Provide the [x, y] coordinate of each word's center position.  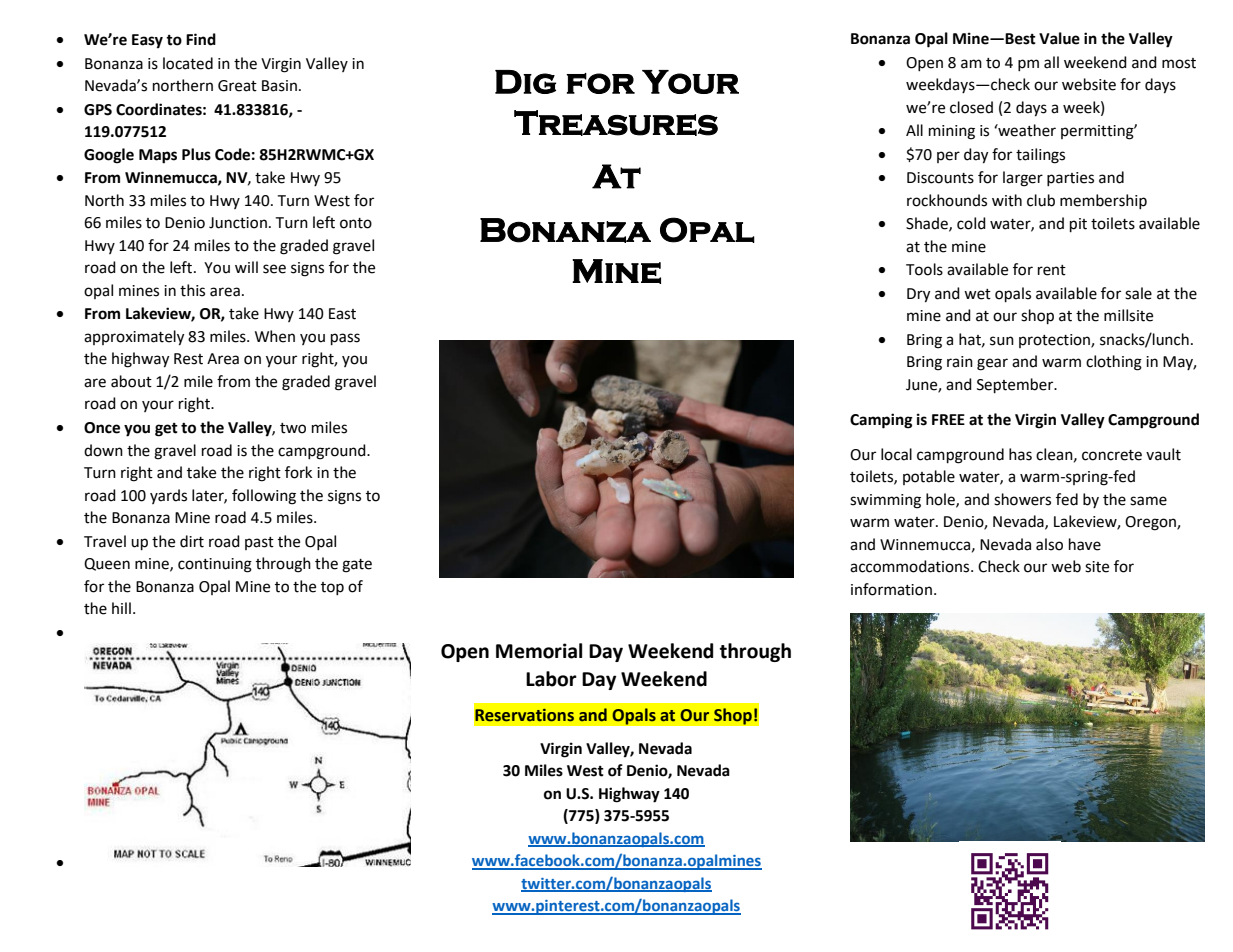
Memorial [539, 651]
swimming [885, 501]
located [188, 63]
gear [992, 364]
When [275, 336]
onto [356, 223]
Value [1059, 38]
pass [345, 339]
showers [1022, 499]
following [264, 497]
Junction [238, 223]
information [891, 589]
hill [121, 608]
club [1041, 200]
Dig [525, 82]
